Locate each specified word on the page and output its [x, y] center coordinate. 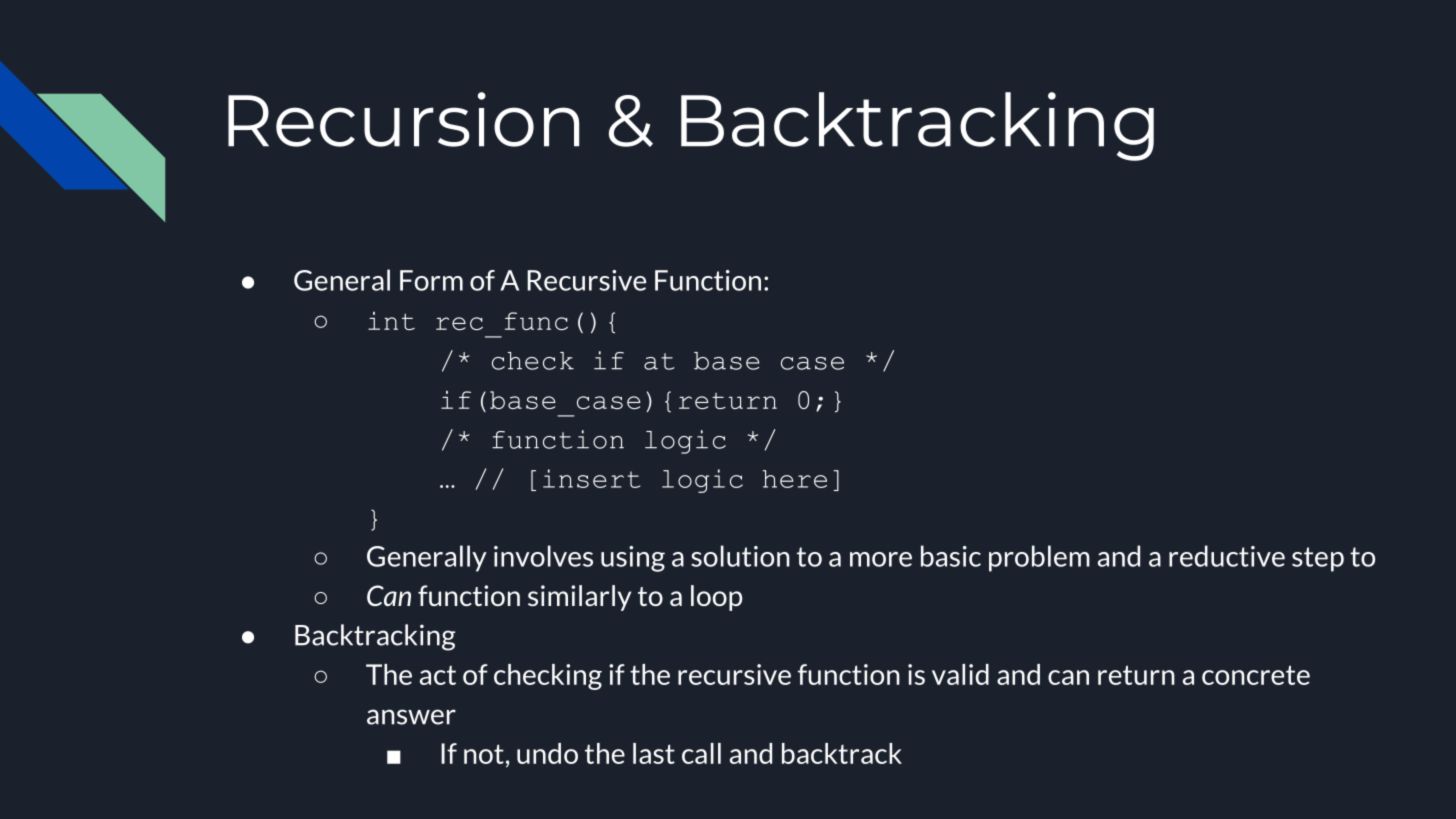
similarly [579, 598]
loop [716, 598]
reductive [1227, 556]
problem [1039, 558]
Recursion [403, 119]
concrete [1256, 675]
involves [543, 556]
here [795, 479]
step [1318, 559]
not [484, 754]
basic [951, 556]
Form [431, 280]
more [881, 559]
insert [591, 478]
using [633, 559]
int [391, 321]
